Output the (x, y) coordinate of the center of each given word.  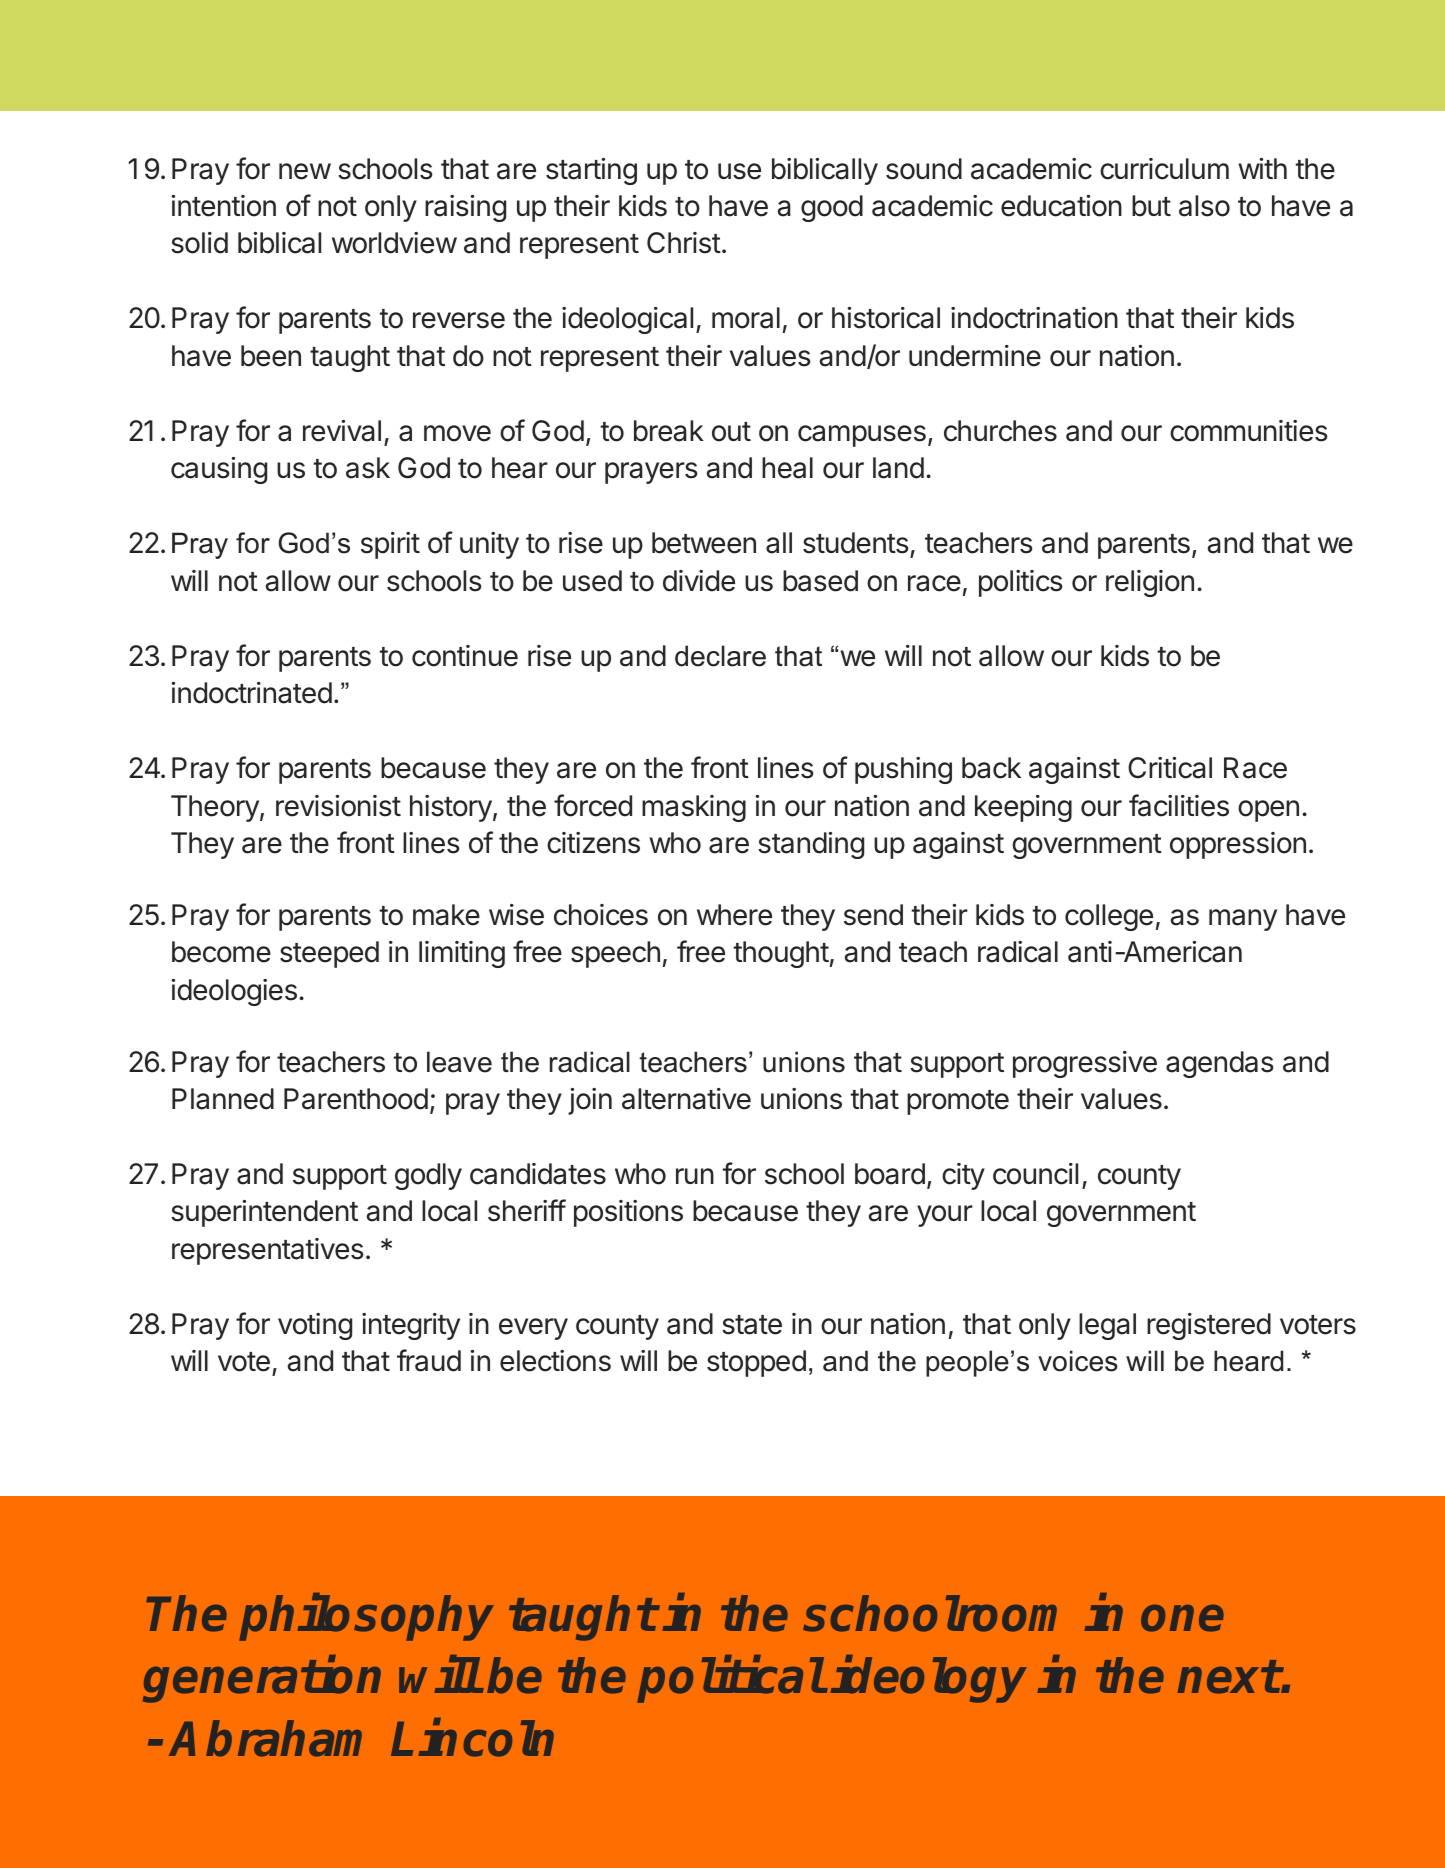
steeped (329, 954)
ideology (929, 1680)
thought (781, 954)
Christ (684, 243)
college (1109, 917)
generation (262, 1680)
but (1151, 206)
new (305, 171)
